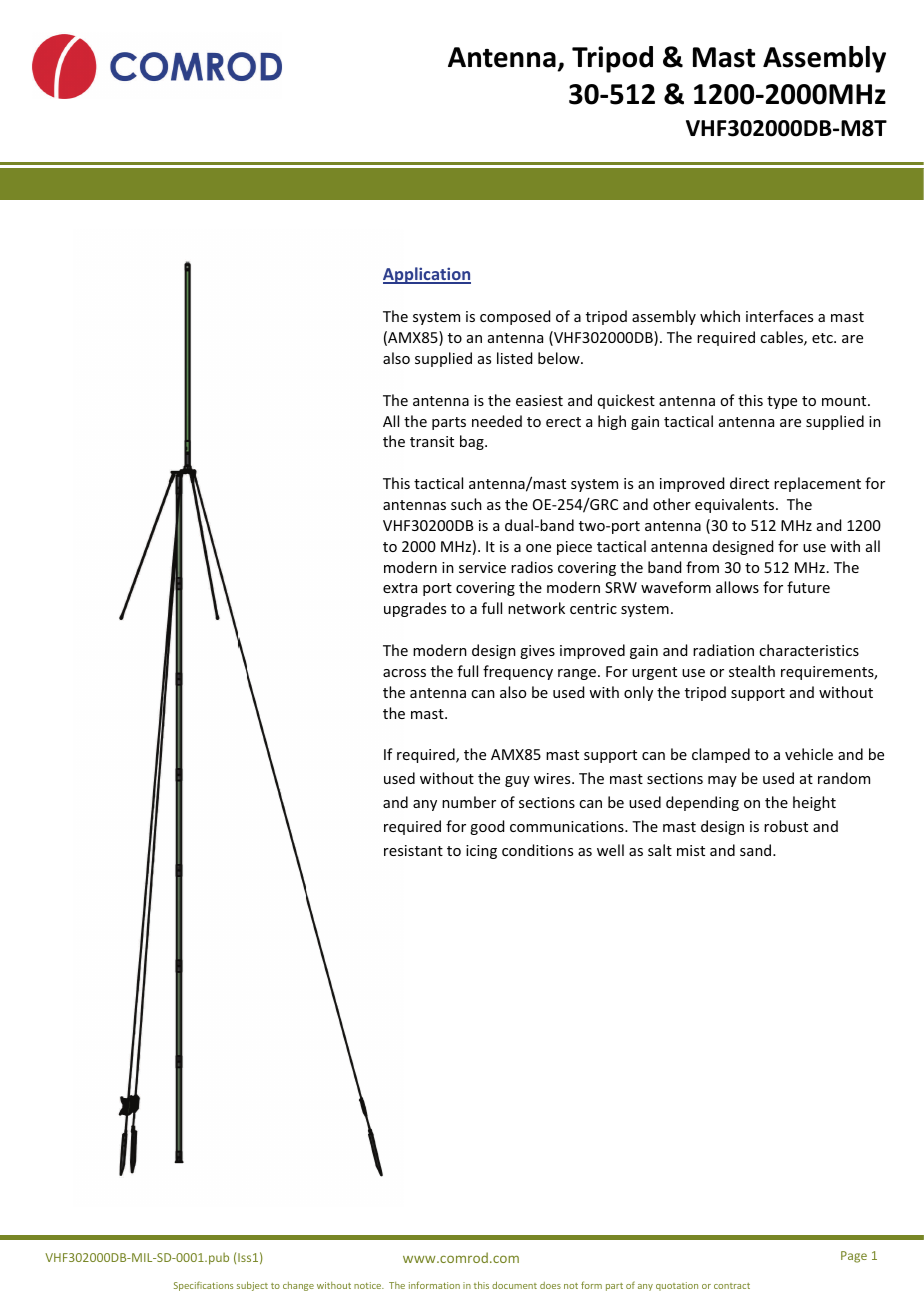 The width and height of the document is (924, 1308). I want to click on vehicle, so click(809, 754).
